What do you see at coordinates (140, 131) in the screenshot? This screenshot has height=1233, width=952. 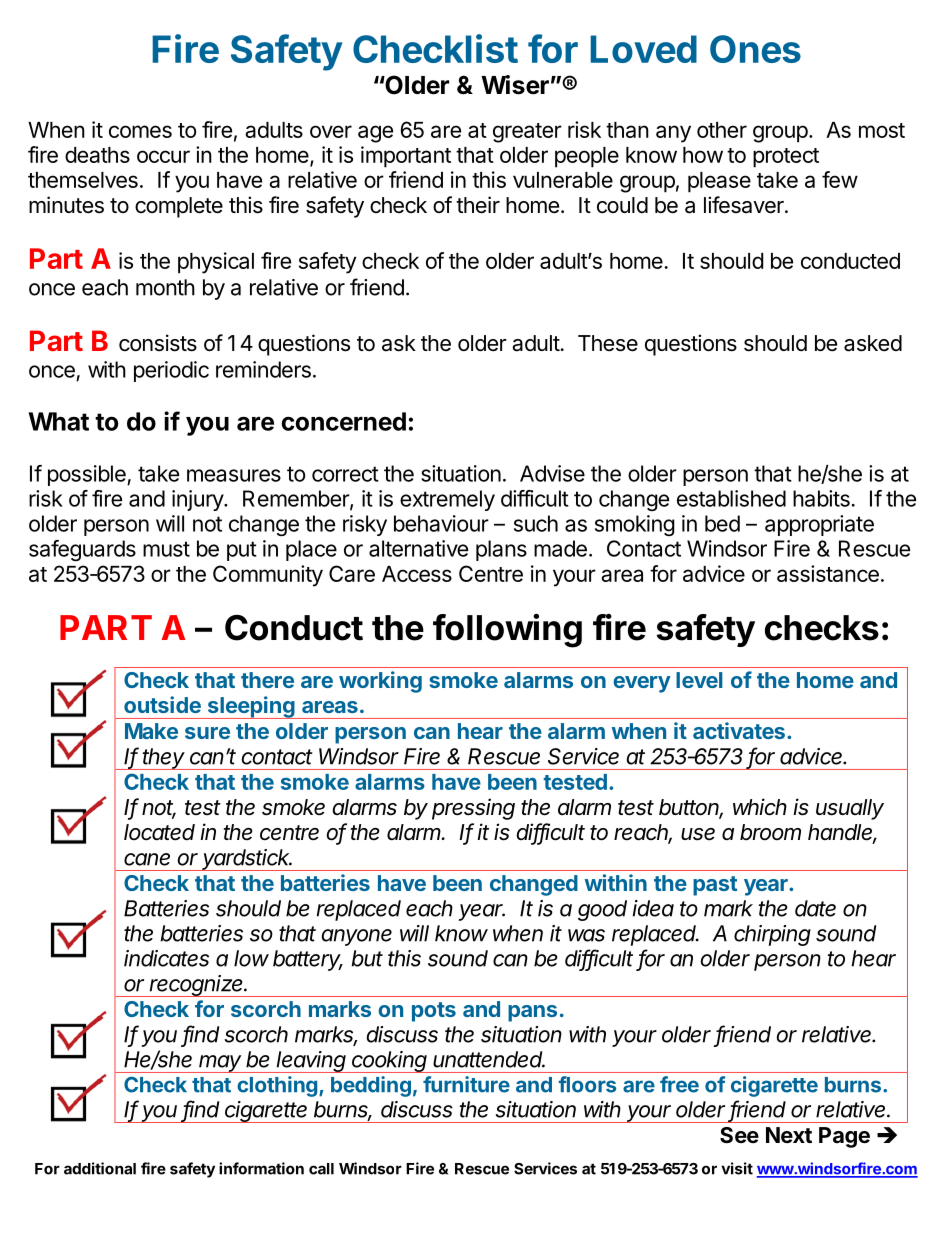 I see `comes` at bounding box center [140, 131].
